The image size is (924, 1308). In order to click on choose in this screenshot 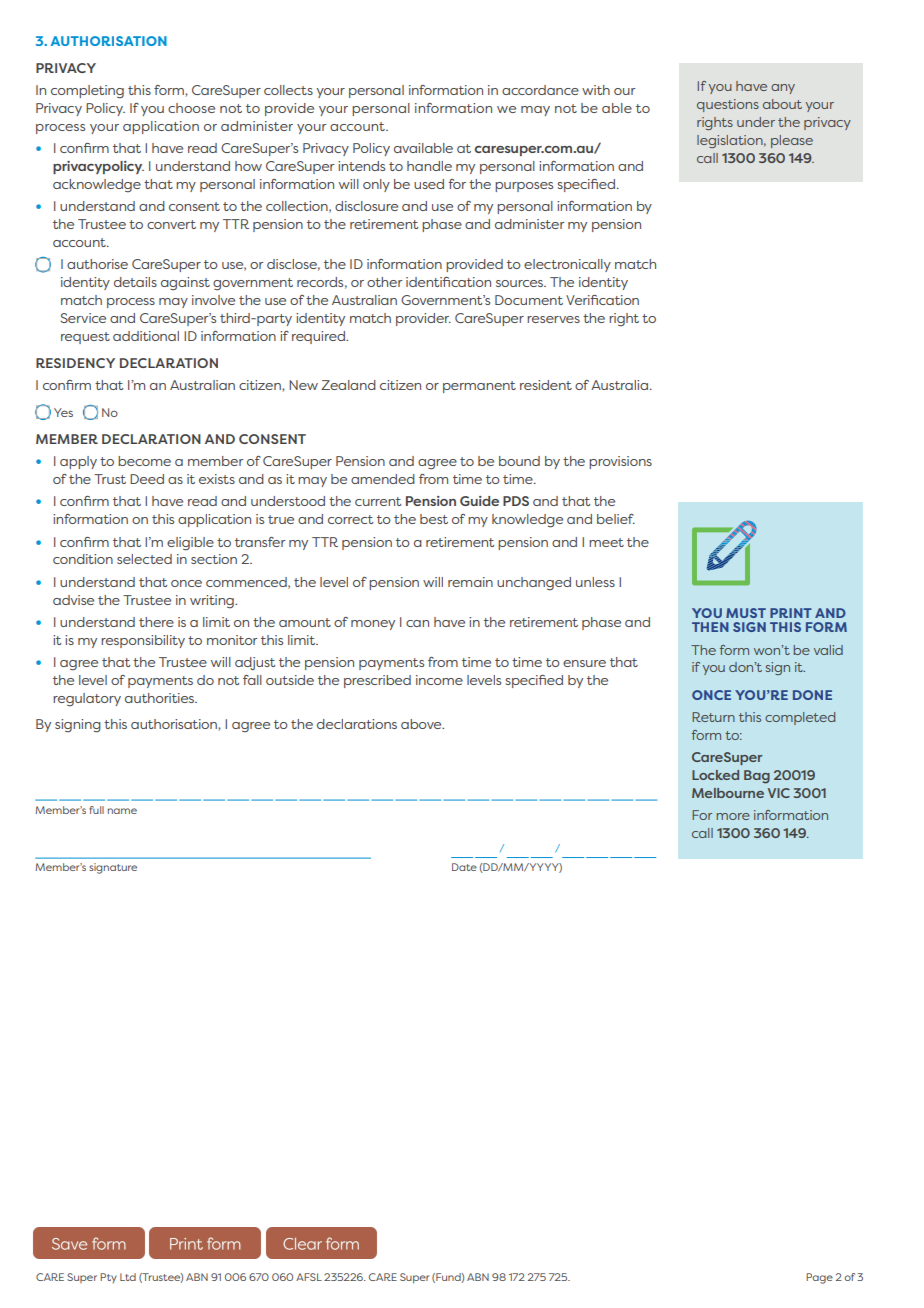, I will do `click(191, 108)`.
